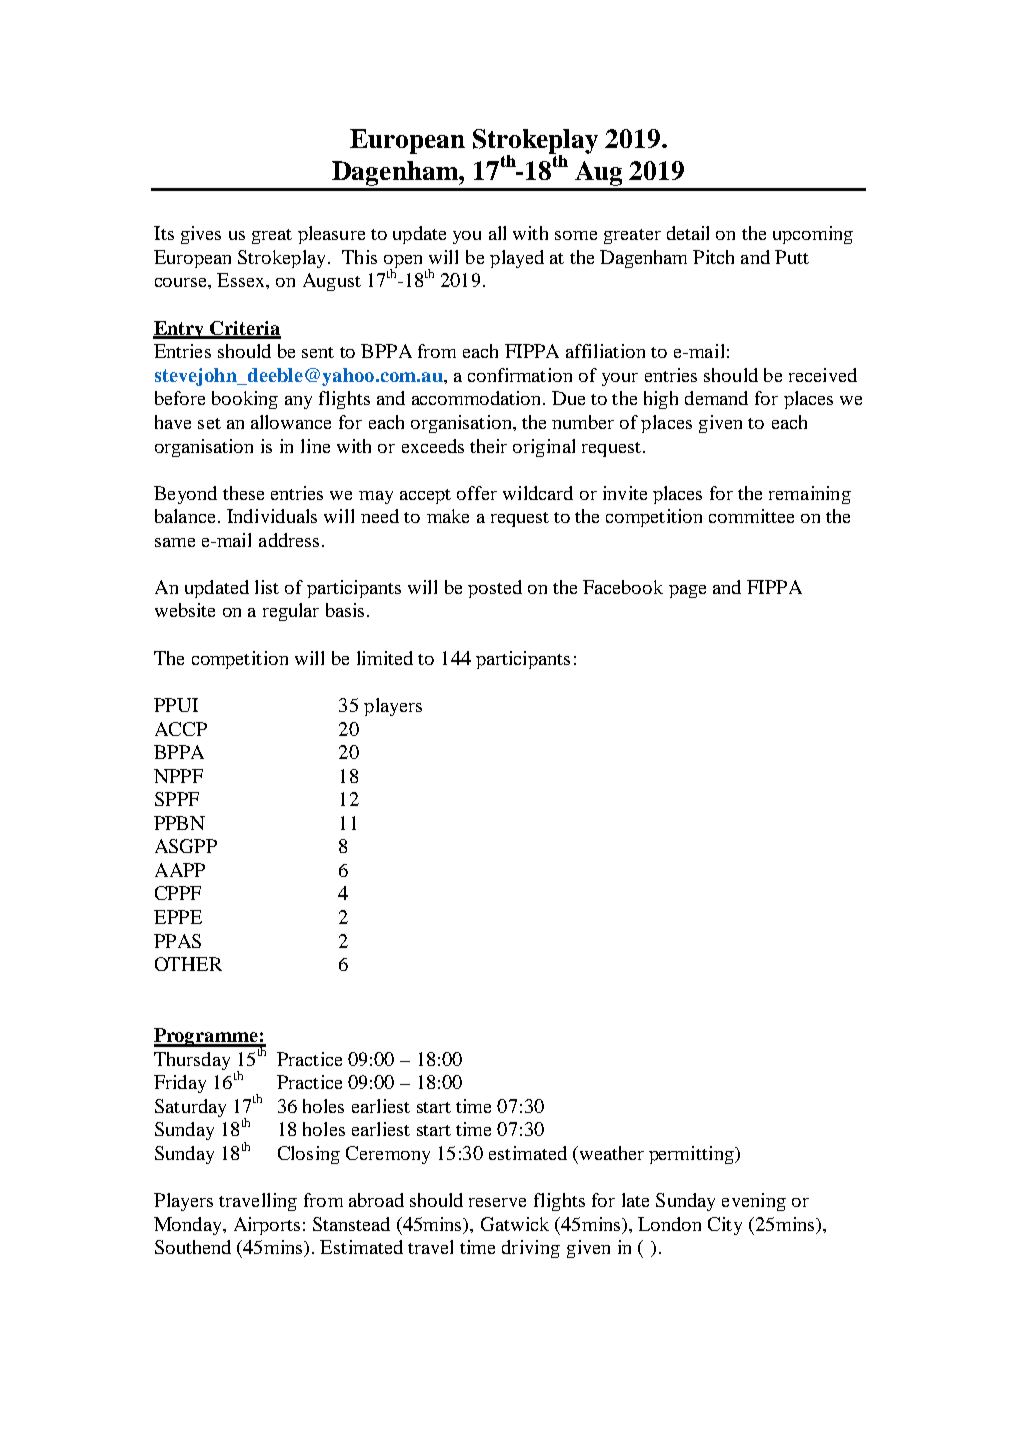  What do you see at coordinates (497, 1202) in the screenshot?
I see `reserve` at bounding box center [497, 1202].
